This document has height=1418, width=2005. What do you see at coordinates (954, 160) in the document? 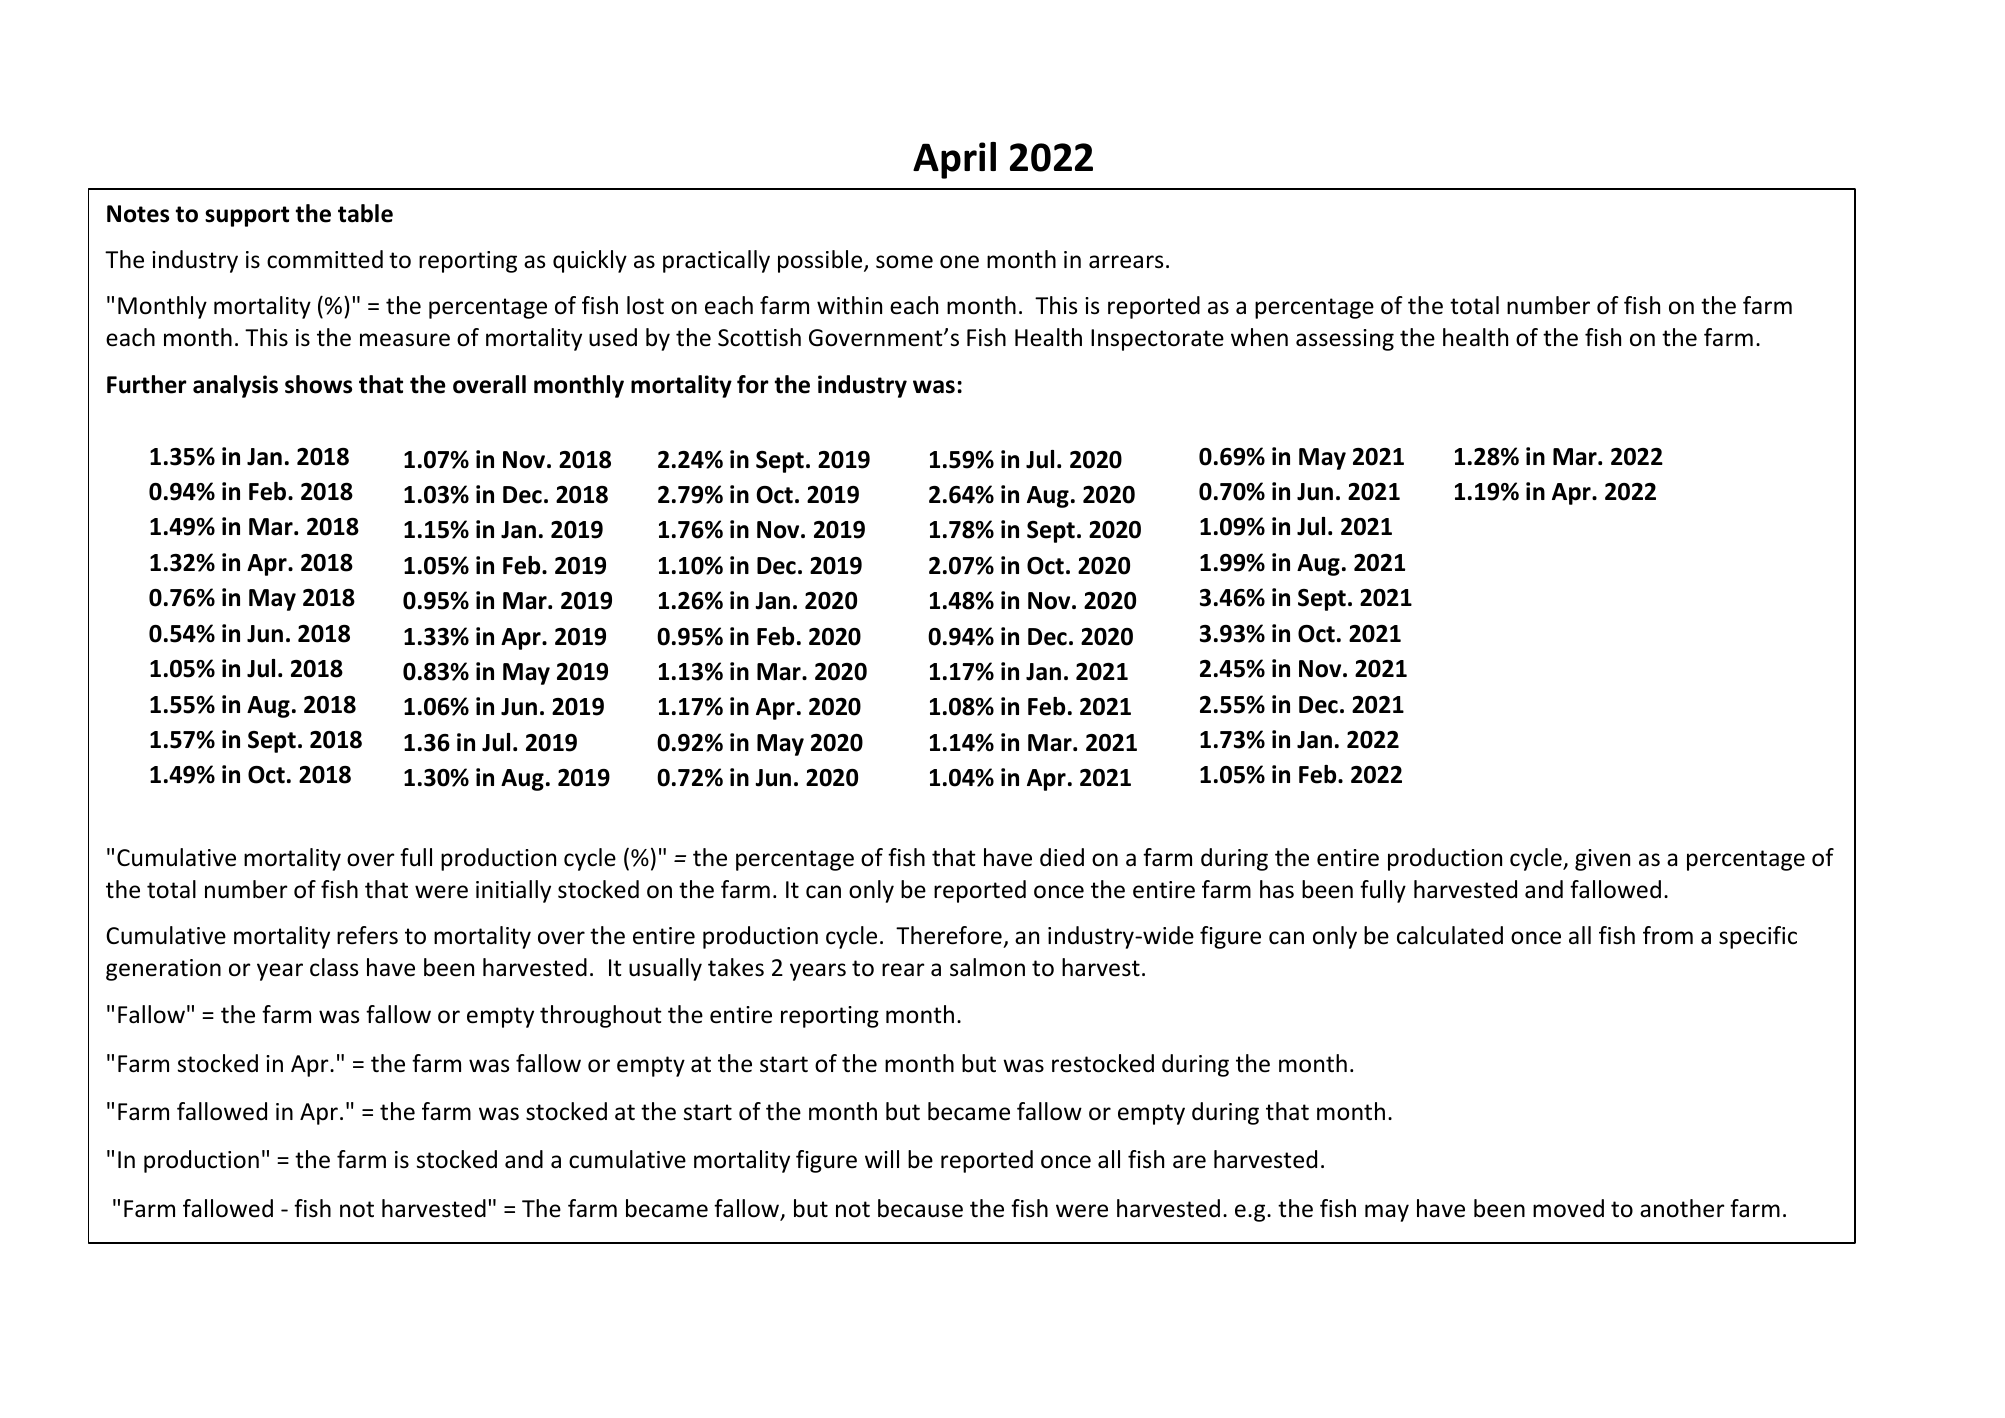
I see `April` at bounding box center [954, 160].
